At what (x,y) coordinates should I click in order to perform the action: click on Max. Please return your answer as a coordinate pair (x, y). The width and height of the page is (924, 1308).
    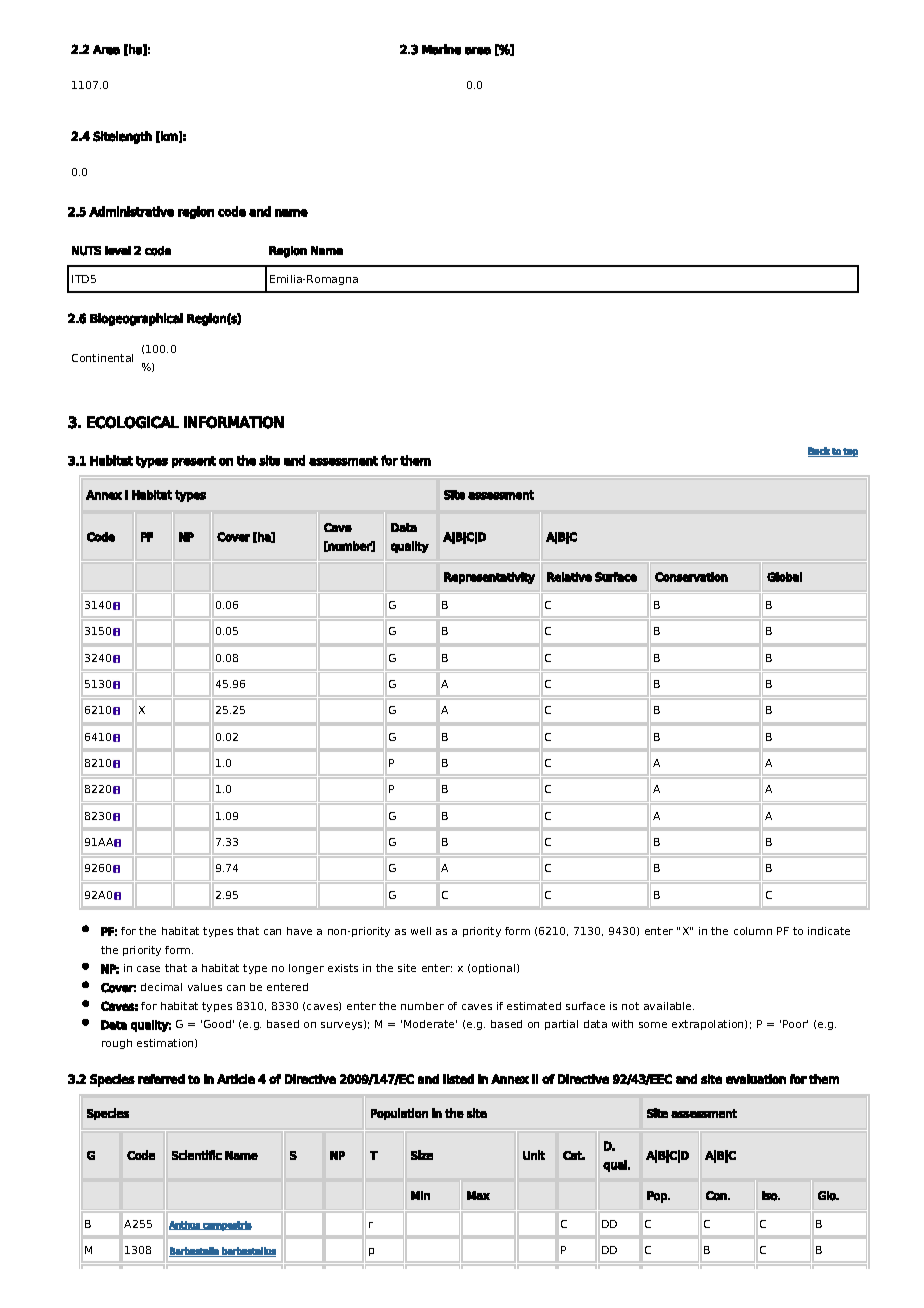
    Looking at the image, I should click on (478, 1195).
